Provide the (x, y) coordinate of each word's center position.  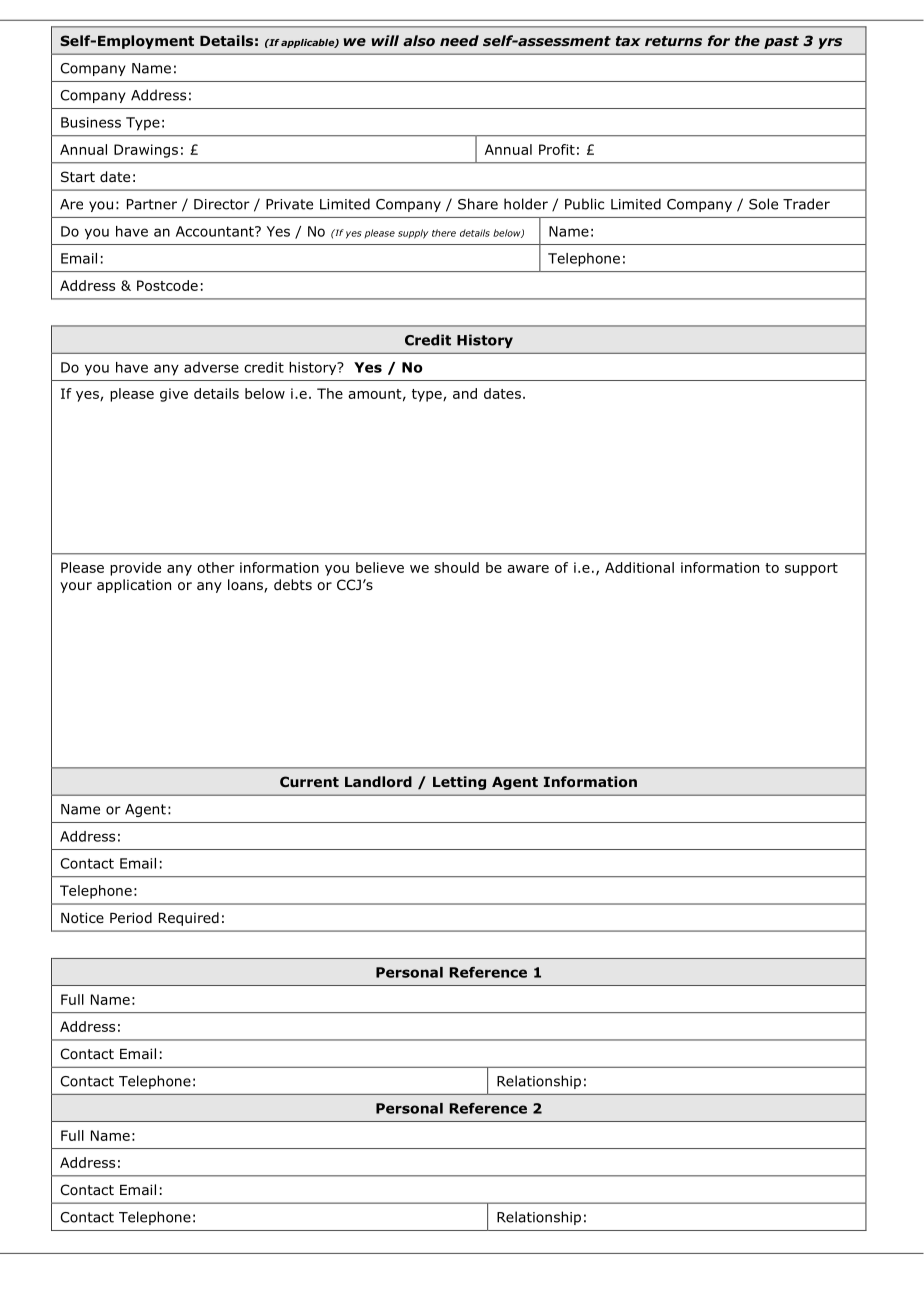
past (781, 42)
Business (91, 122)
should (456, 567)
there (444, 233)
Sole (763, 204)
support (811, 569)
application (134, 586)
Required (189, 919)
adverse (211, 367)
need (459, 40)
